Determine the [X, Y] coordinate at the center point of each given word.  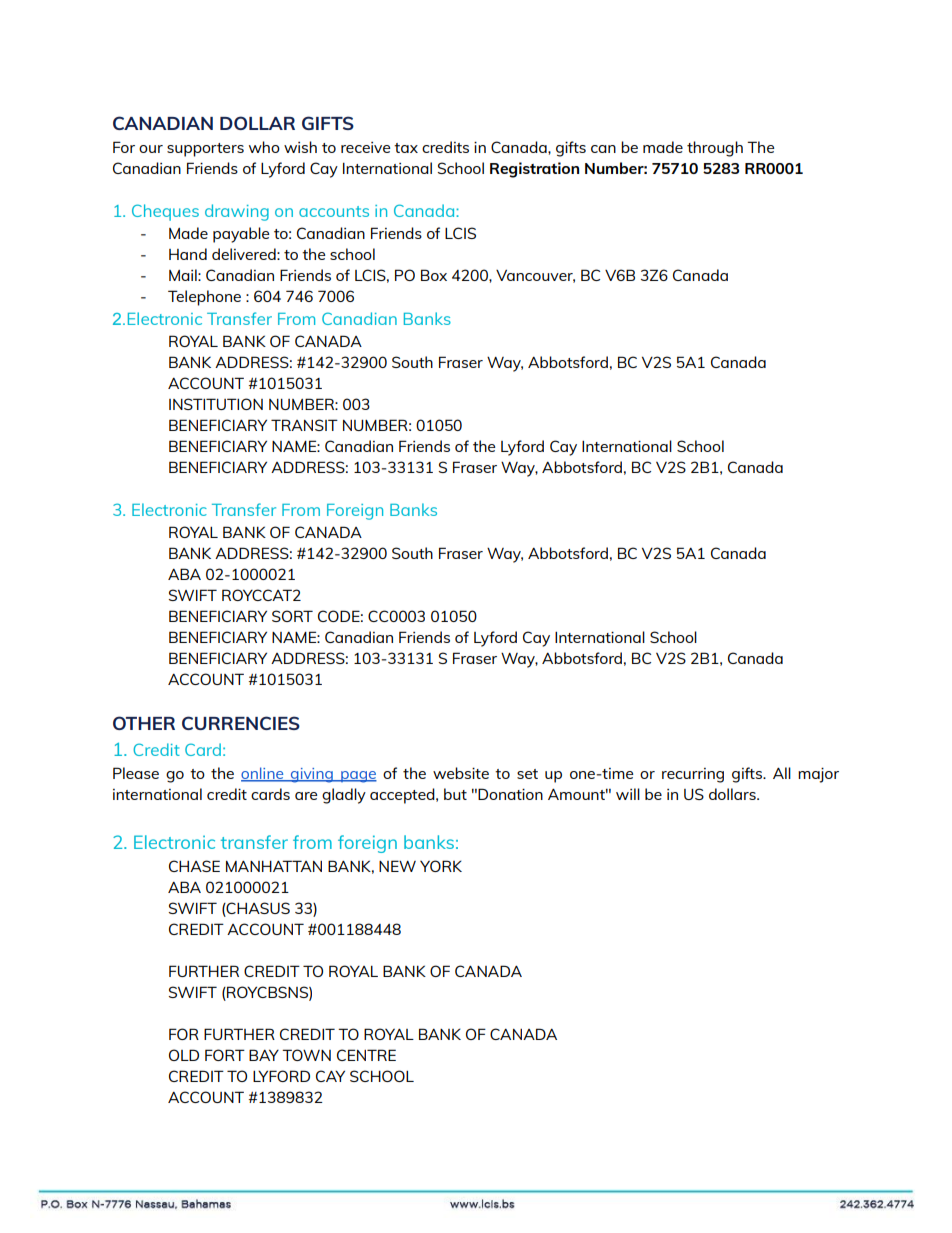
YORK [441, 866]
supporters [205, 150]
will [628, 794]
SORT [292, 616]
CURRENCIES [241, 723]
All [782, 773]
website [461, 773]
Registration [534, 170]
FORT [225, 1055]
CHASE [194, 866]
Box [434, 275]
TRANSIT [304, 425]
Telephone [204, 298]
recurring [693, 775]
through [715, 149]
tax [406, 148]
